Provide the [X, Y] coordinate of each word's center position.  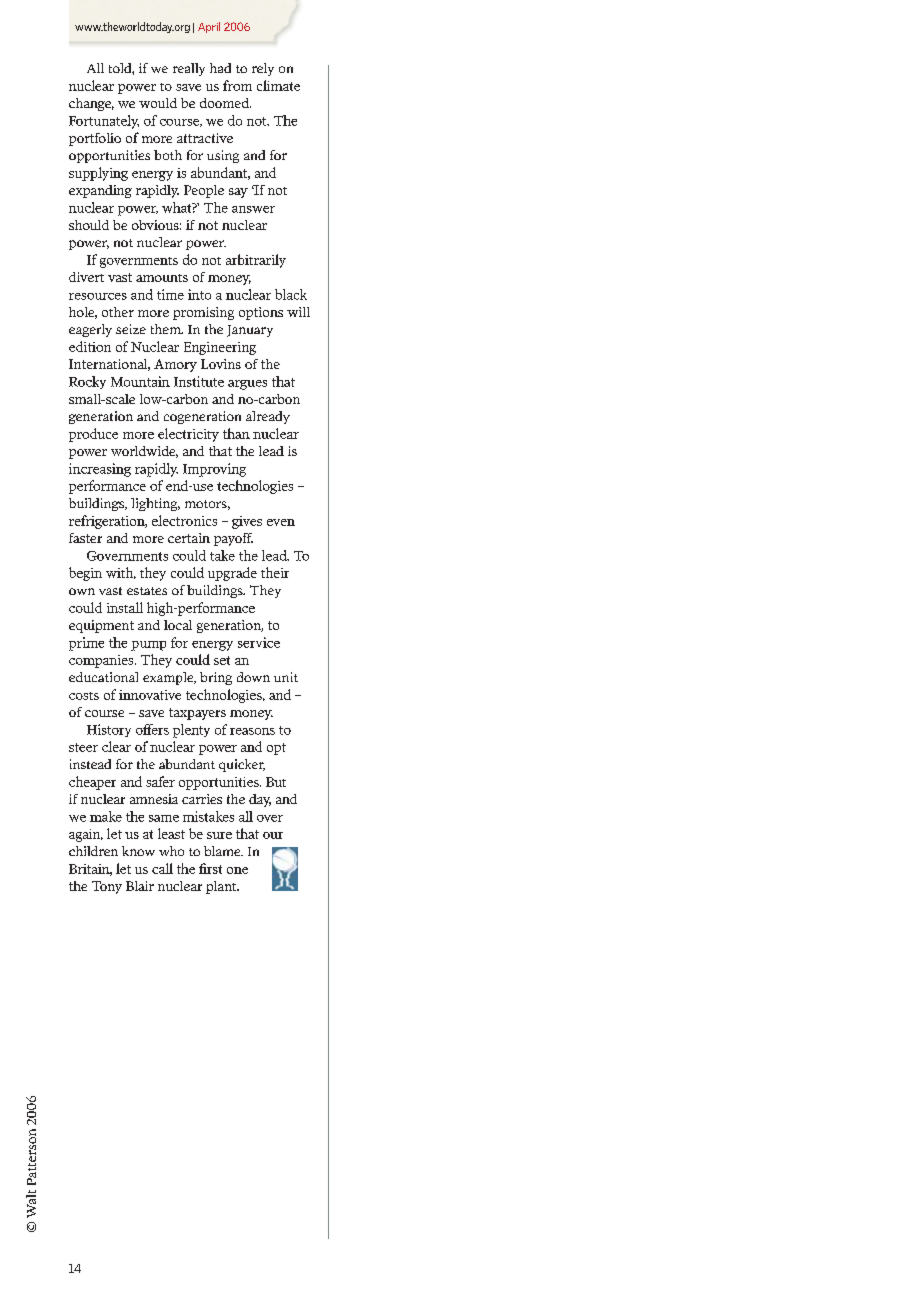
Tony [107, 887]
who [171, 851]
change [91, 104]
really [189, 69]
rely [263, 69]
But [276, 782]
